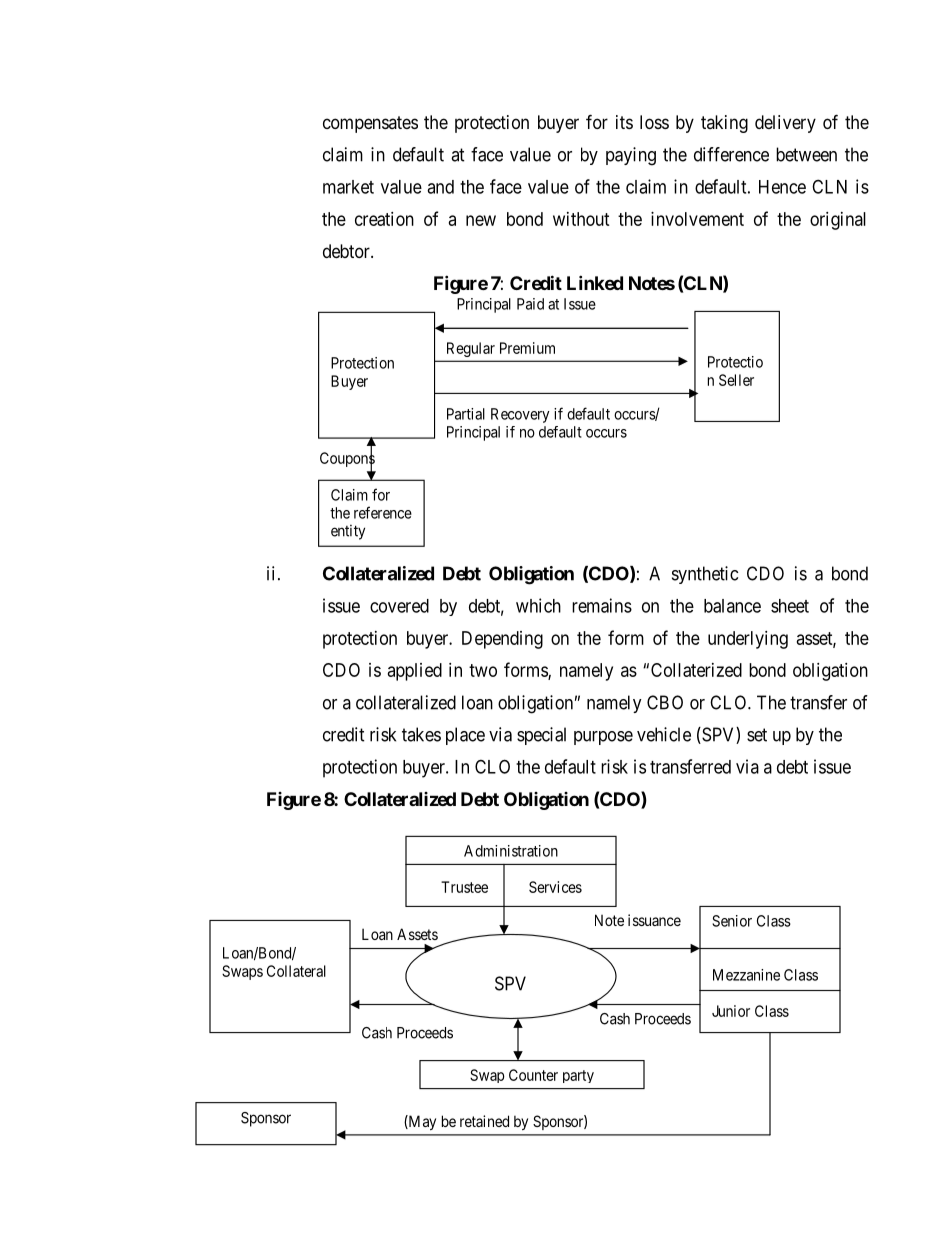 The width and height of the screenshot is (952, 1233). What do you see at coordinates (732, 921) in the screenshot?
I see `Senior` at bounding box center [732, 921].
